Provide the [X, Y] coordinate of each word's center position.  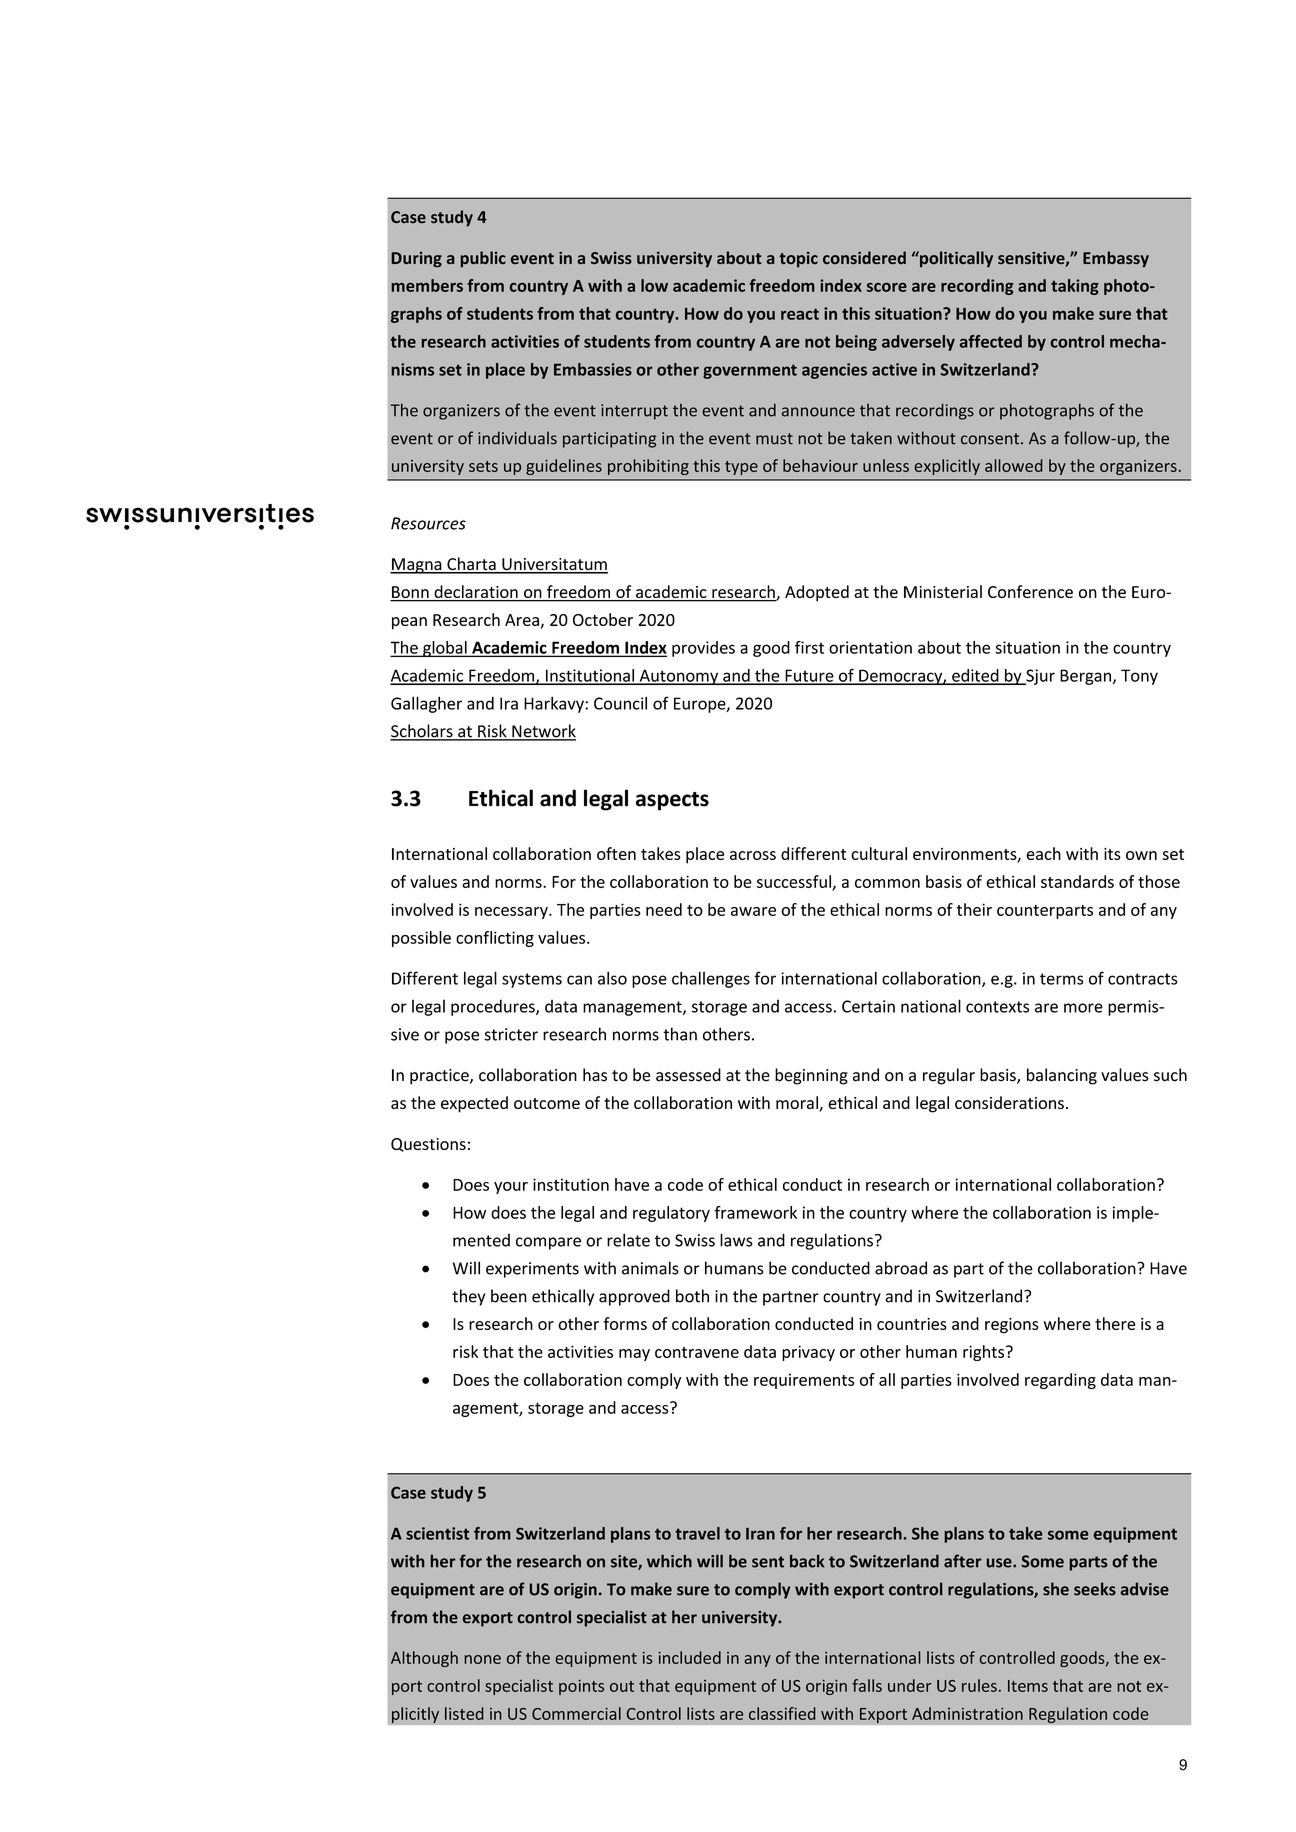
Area [522, 620]
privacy [808, 1353]
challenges [711, 979]
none [482, 1659]
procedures [494, 1007]
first [809, 647]
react [800, 314]
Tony [1139, 677]
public [483, 259]
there [1115, 1323]
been [509, 1296]
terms [1061, 979]
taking [1075, 287]
